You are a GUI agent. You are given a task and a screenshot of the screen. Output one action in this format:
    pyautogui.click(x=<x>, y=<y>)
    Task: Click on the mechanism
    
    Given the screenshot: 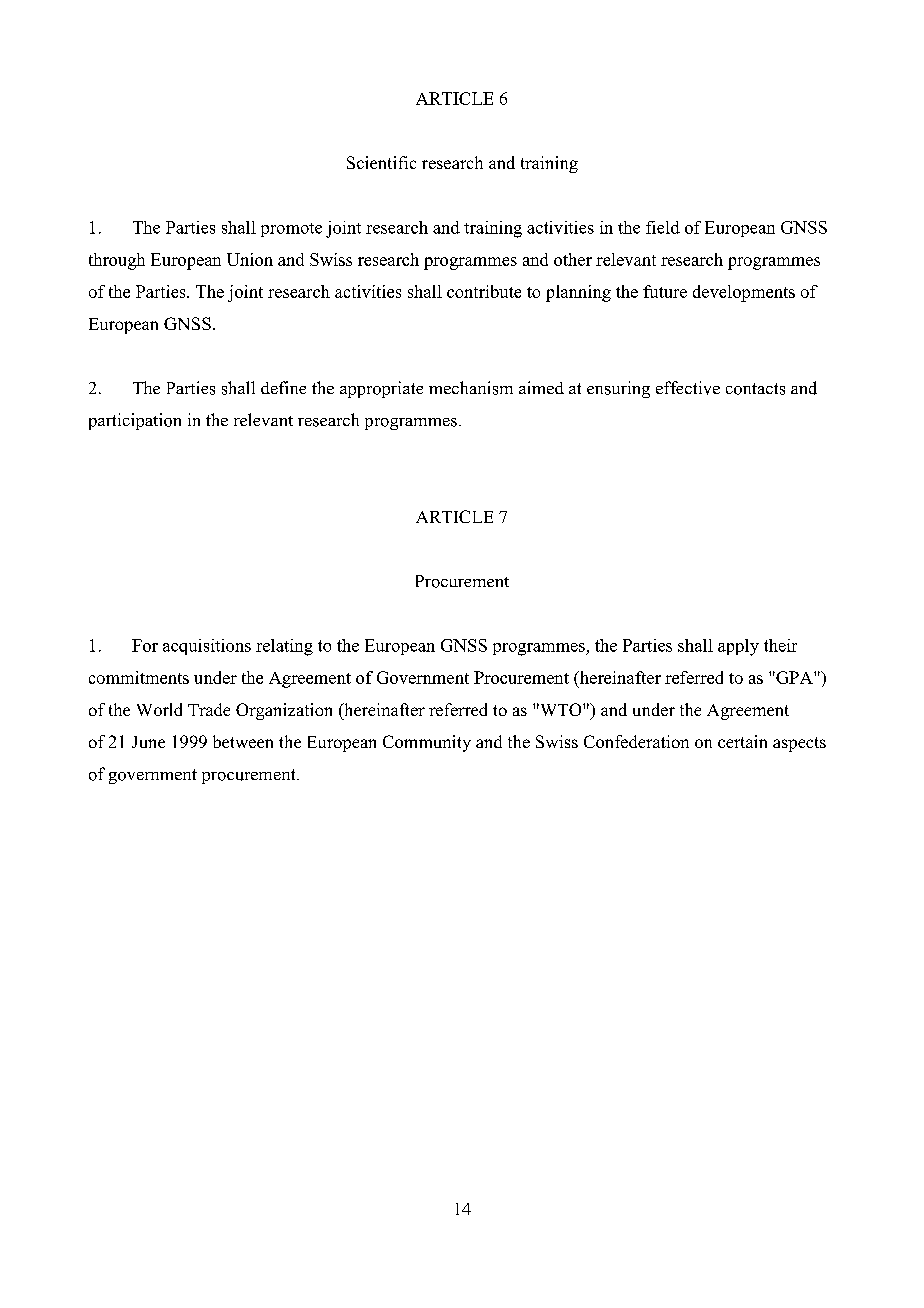 What is the action you would take?
    pyautogui.click(x=471, y=388)
